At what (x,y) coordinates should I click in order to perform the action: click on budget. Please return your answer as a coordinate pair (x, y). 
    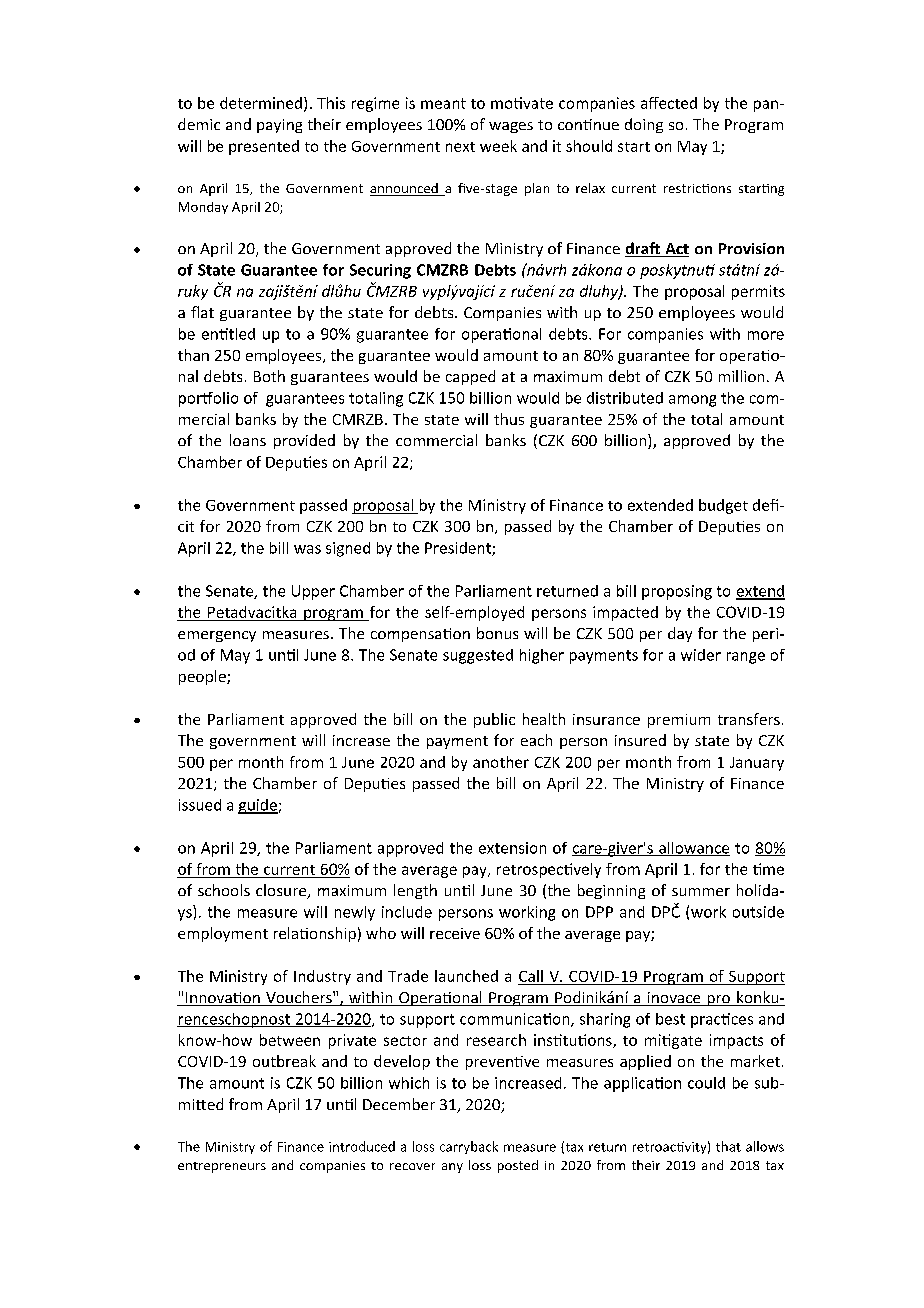
    Looking at the image, I should click on (723, 506).
